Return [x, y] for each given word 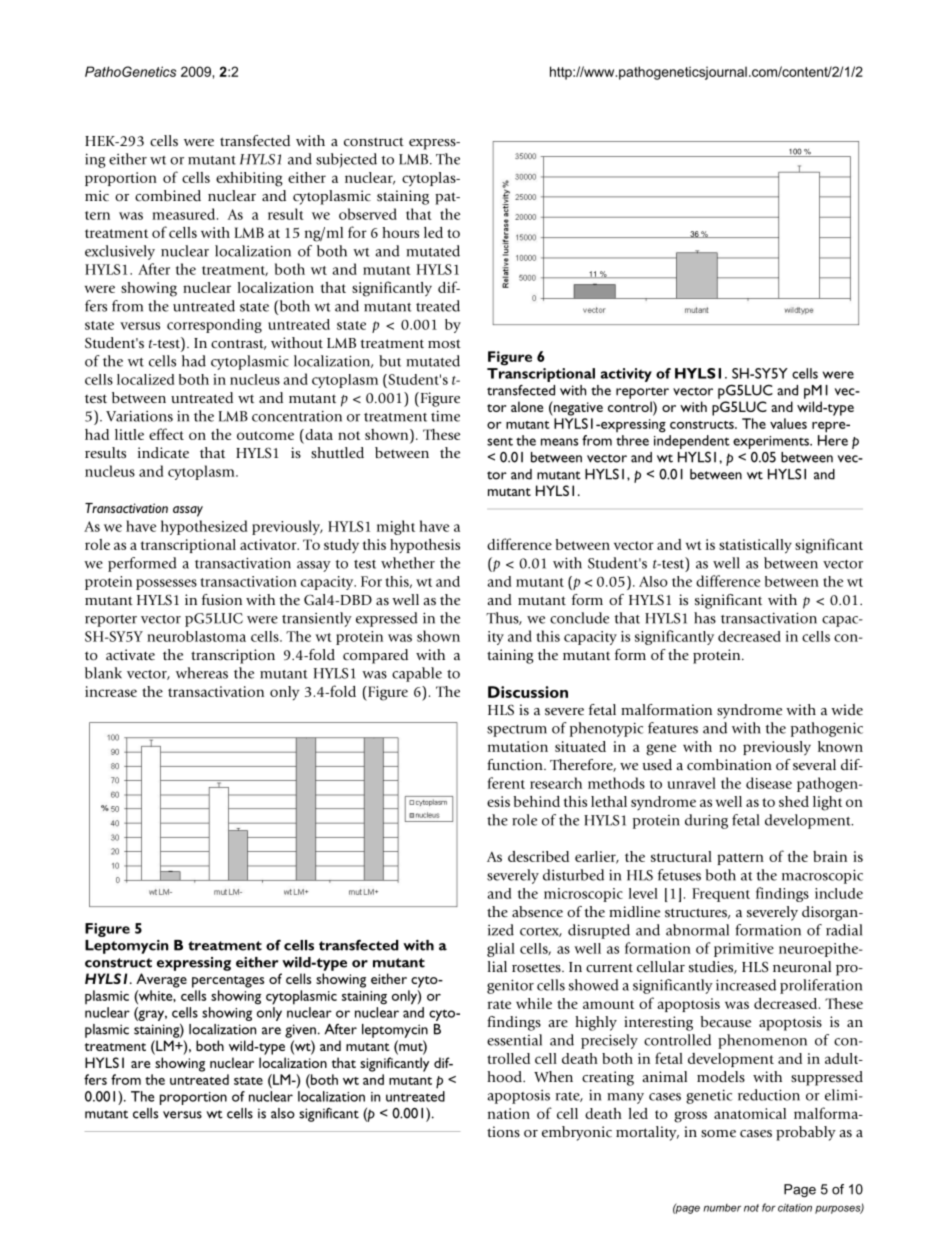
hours [400, 232]
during [706, 821]
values [788, 423]
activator [269, 544]
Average [161, 980]
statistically [755, 546]
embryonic [577, 1133]
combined [168, 196]
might [396, 527]
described [538, 856]
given [300, 1031]
